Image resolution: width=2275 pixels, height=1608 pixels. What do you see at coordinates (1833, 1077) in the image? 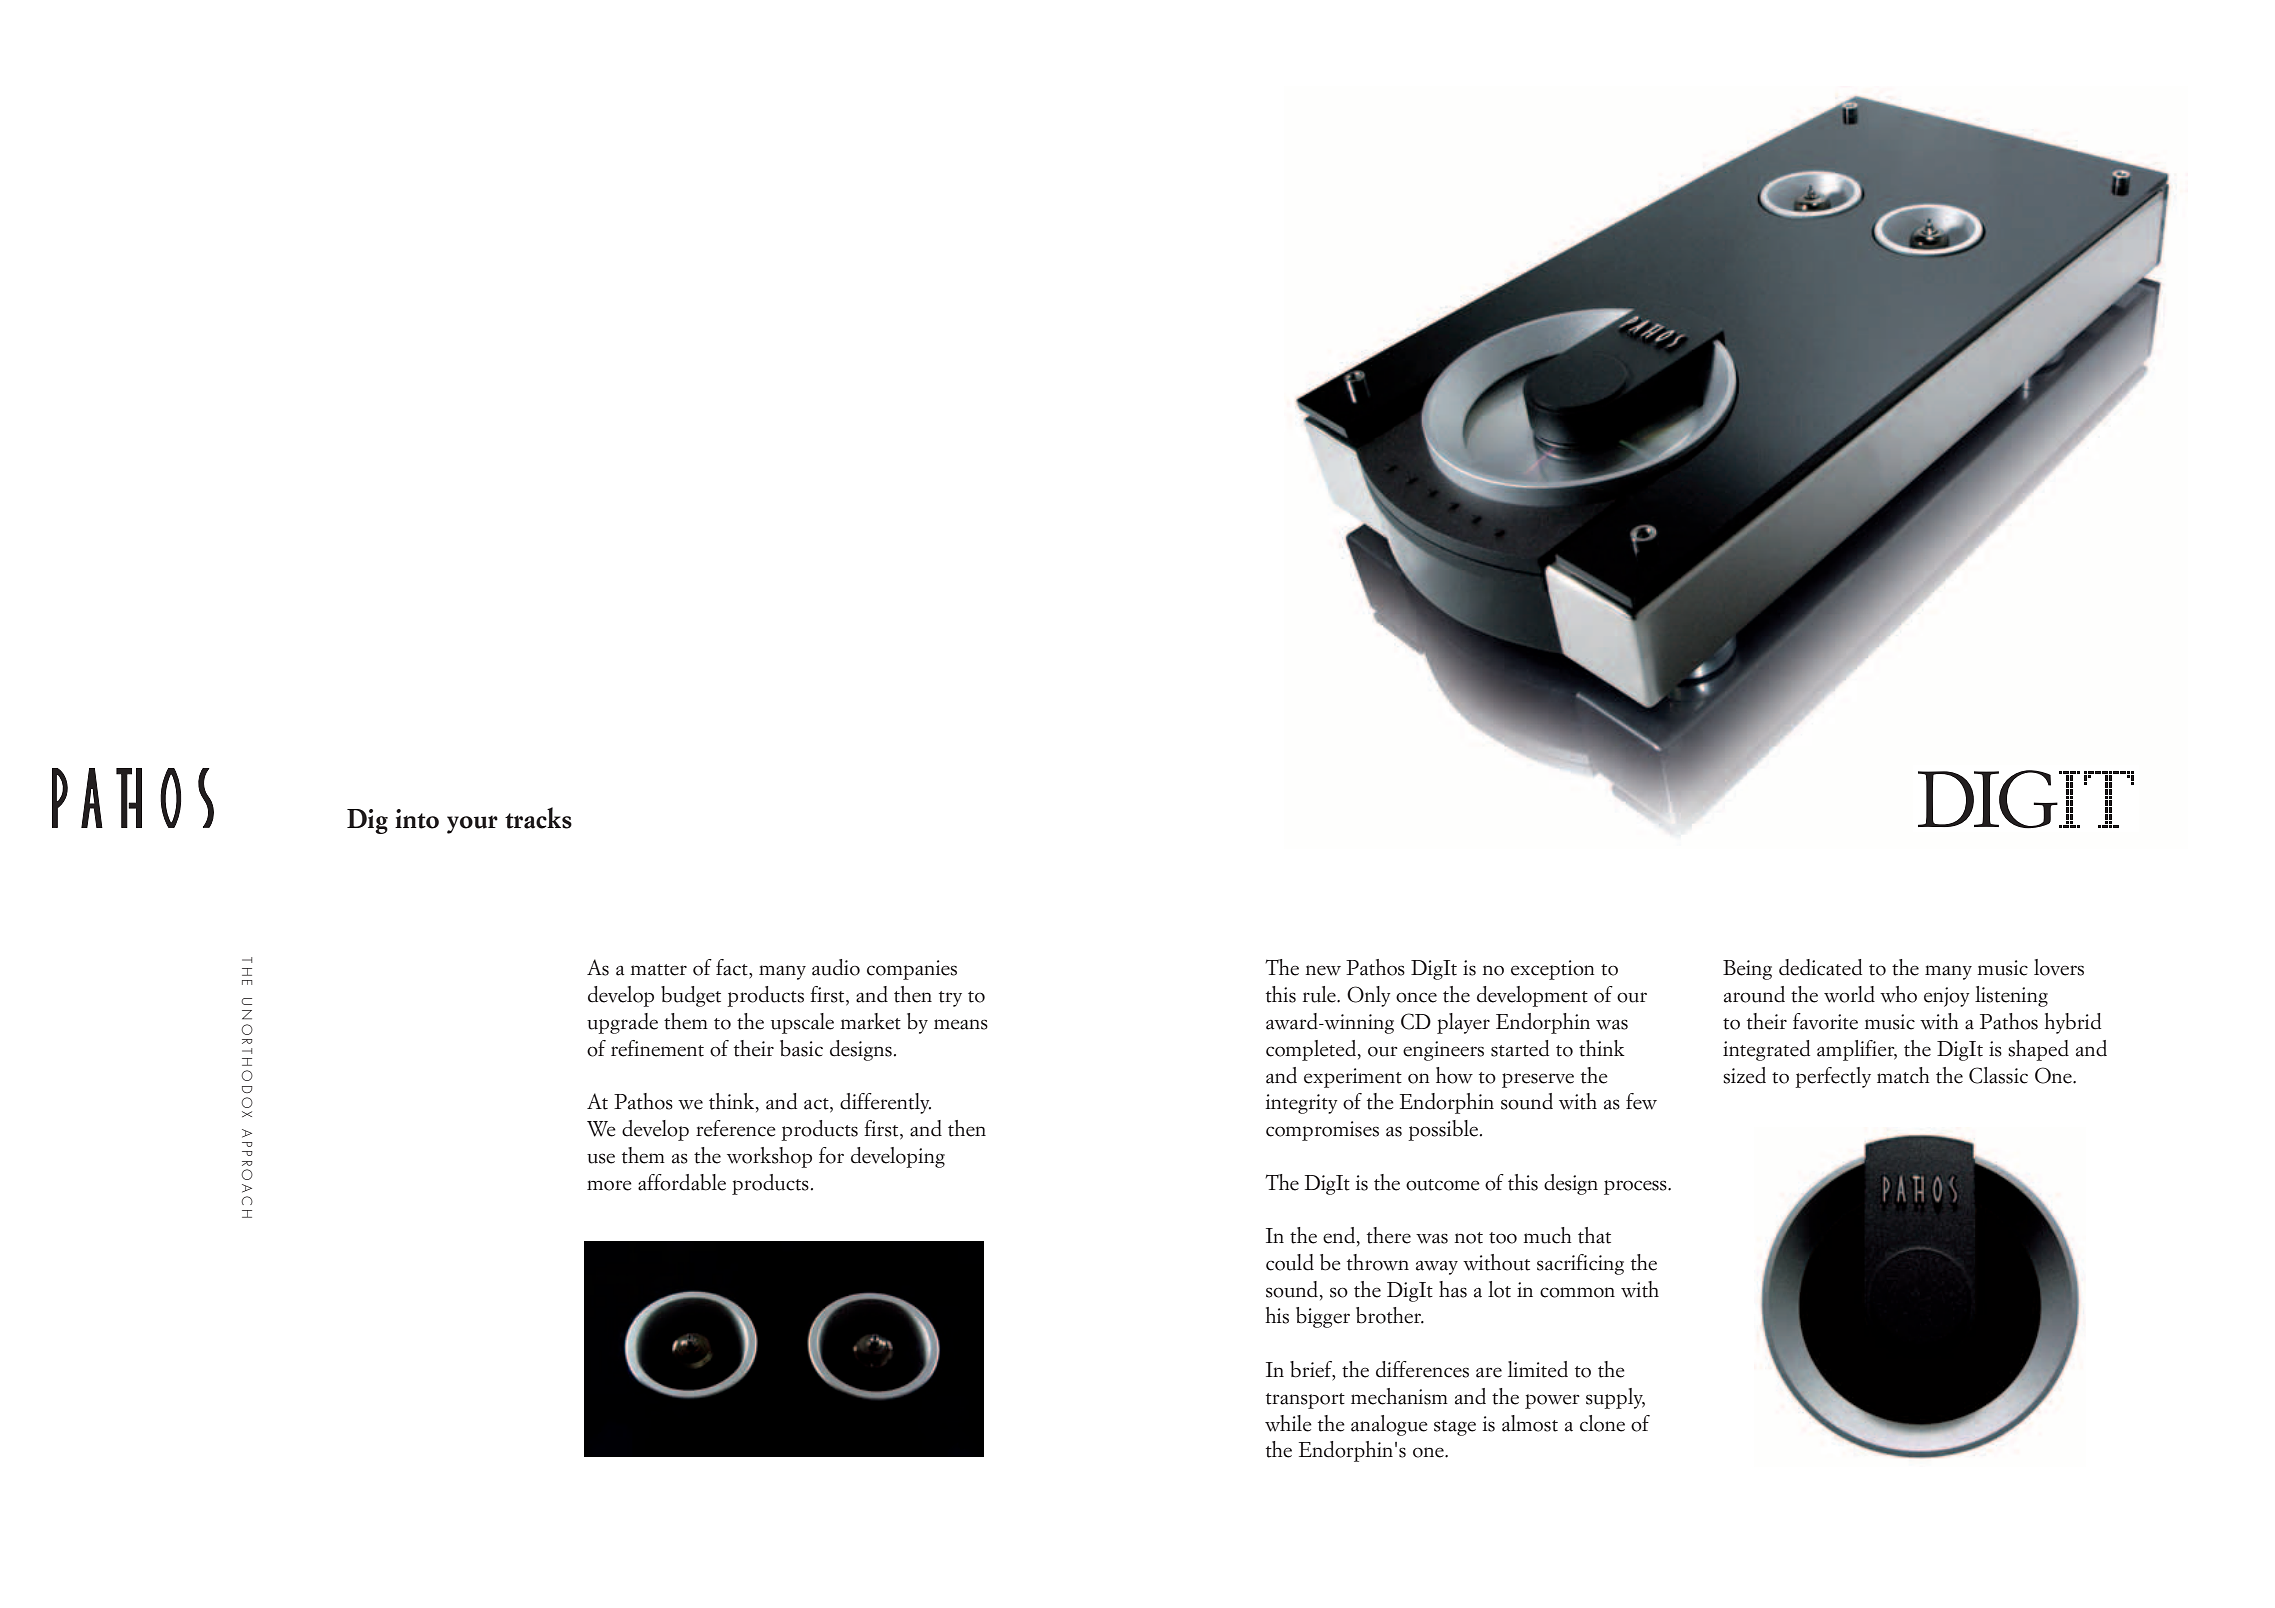
I see `perfectly` at bounding box center [1833, 1077].
